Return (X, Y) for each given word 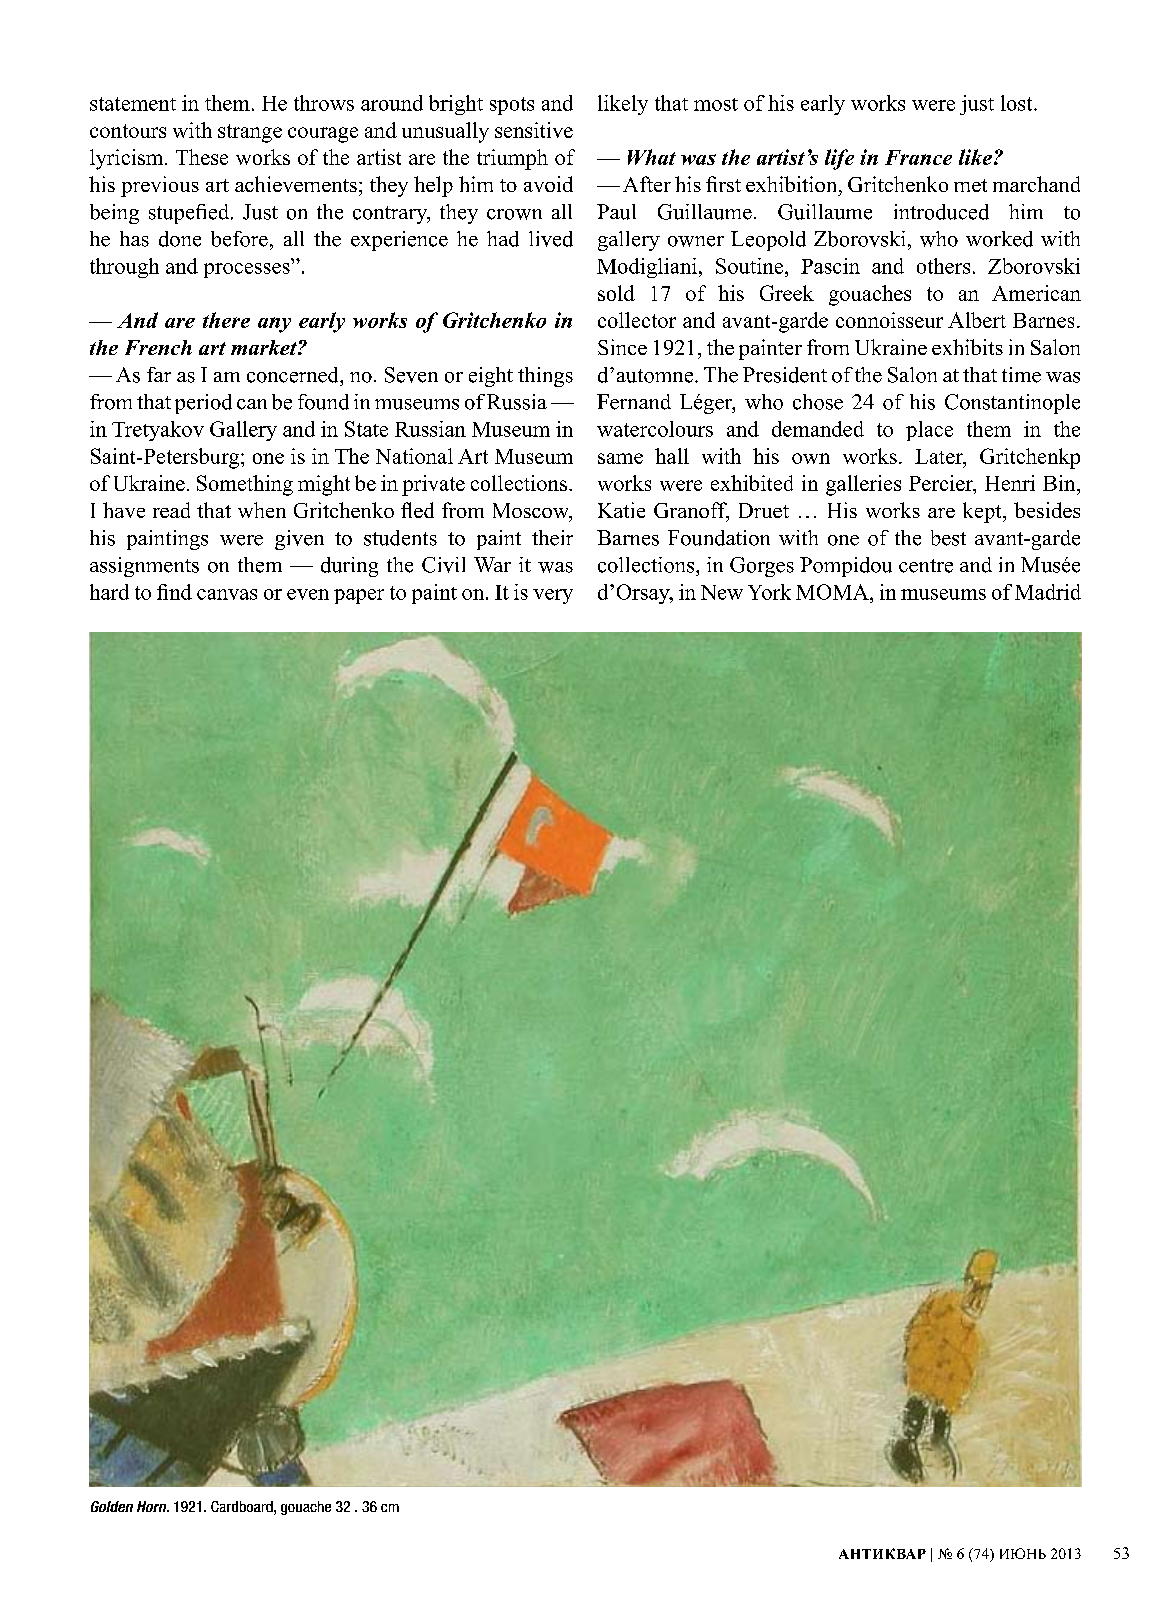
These (202, 157)
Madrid (1048, 592)
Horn (153, 1506)
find (174, 592)
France (918, 157)
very (553, 596)
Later (940, 456)
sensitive (534, 130)
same (620, 458)
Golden (112, 1506)
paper (359, 596)
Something (245, 485)
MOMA (833, 592)
